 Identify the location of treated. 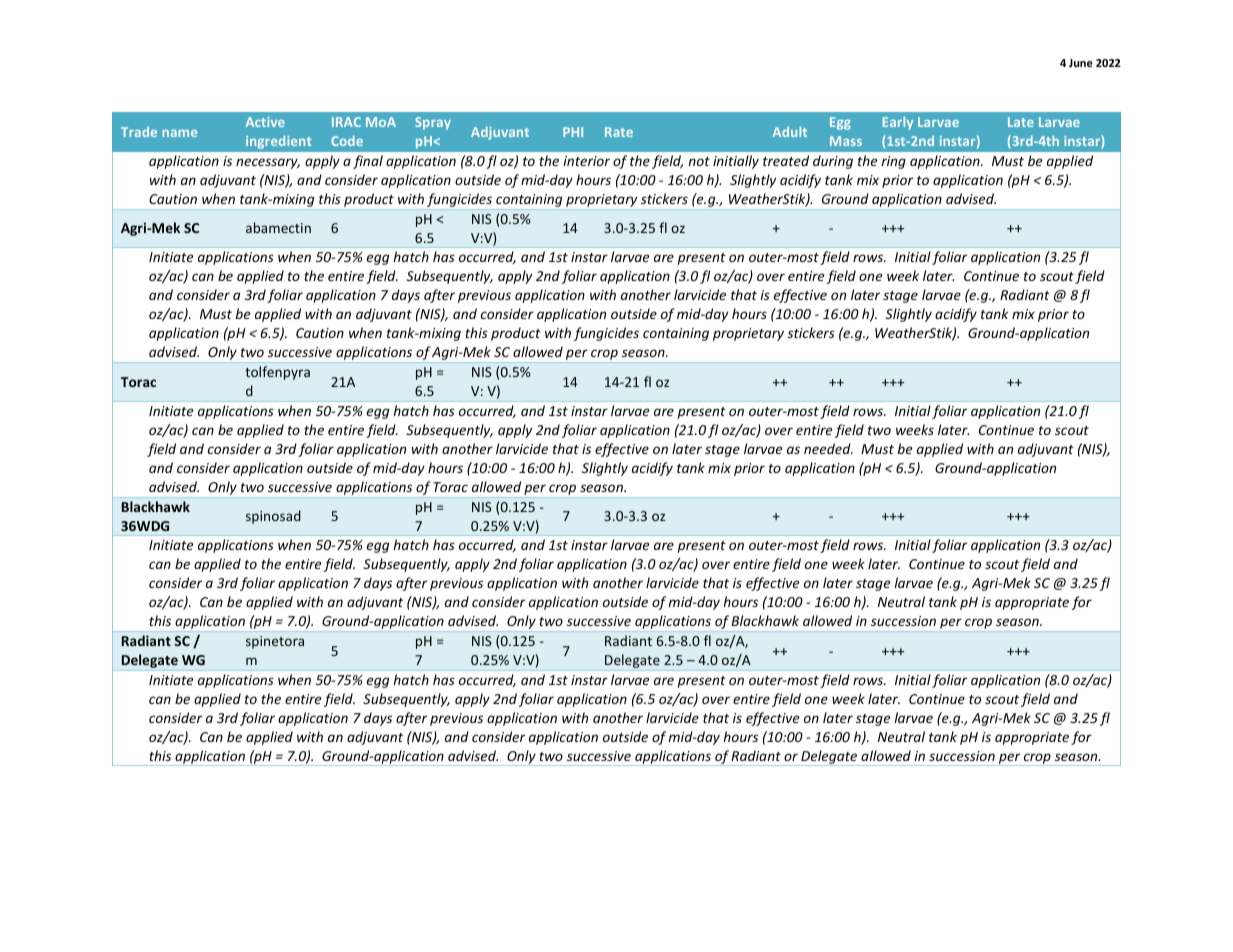
(786, 160).
